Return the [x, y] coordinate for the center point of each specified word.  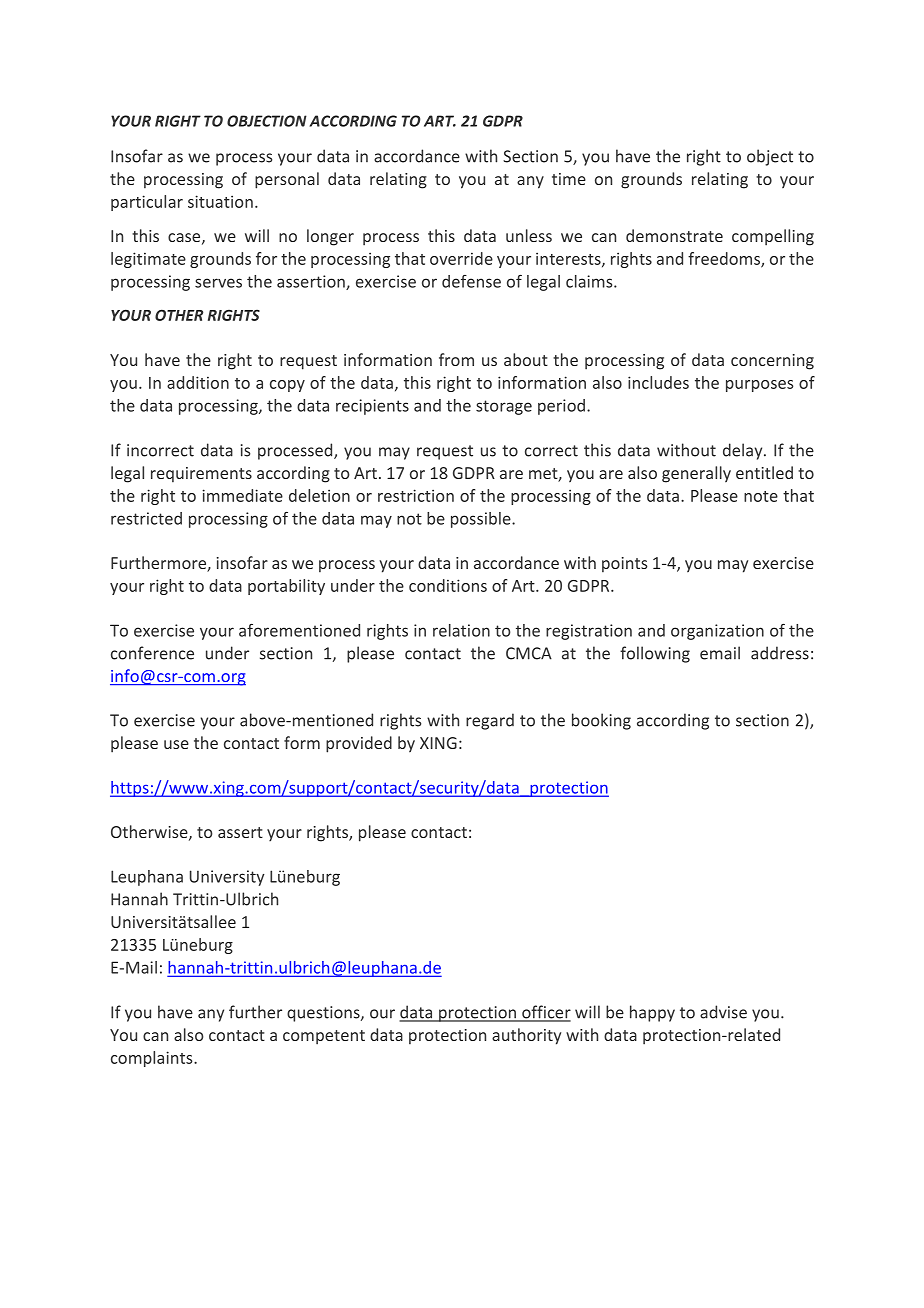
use [176, 744]
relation [461, 630]
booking [601, 721]
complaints [153, 1059]
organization [717, 632]
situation [220, 201]
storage [504, 407]
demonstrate [674, 235]
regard [490, 721]
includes [658, 382]
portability [286, 587]
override [461, 258]
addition [198, 382]
